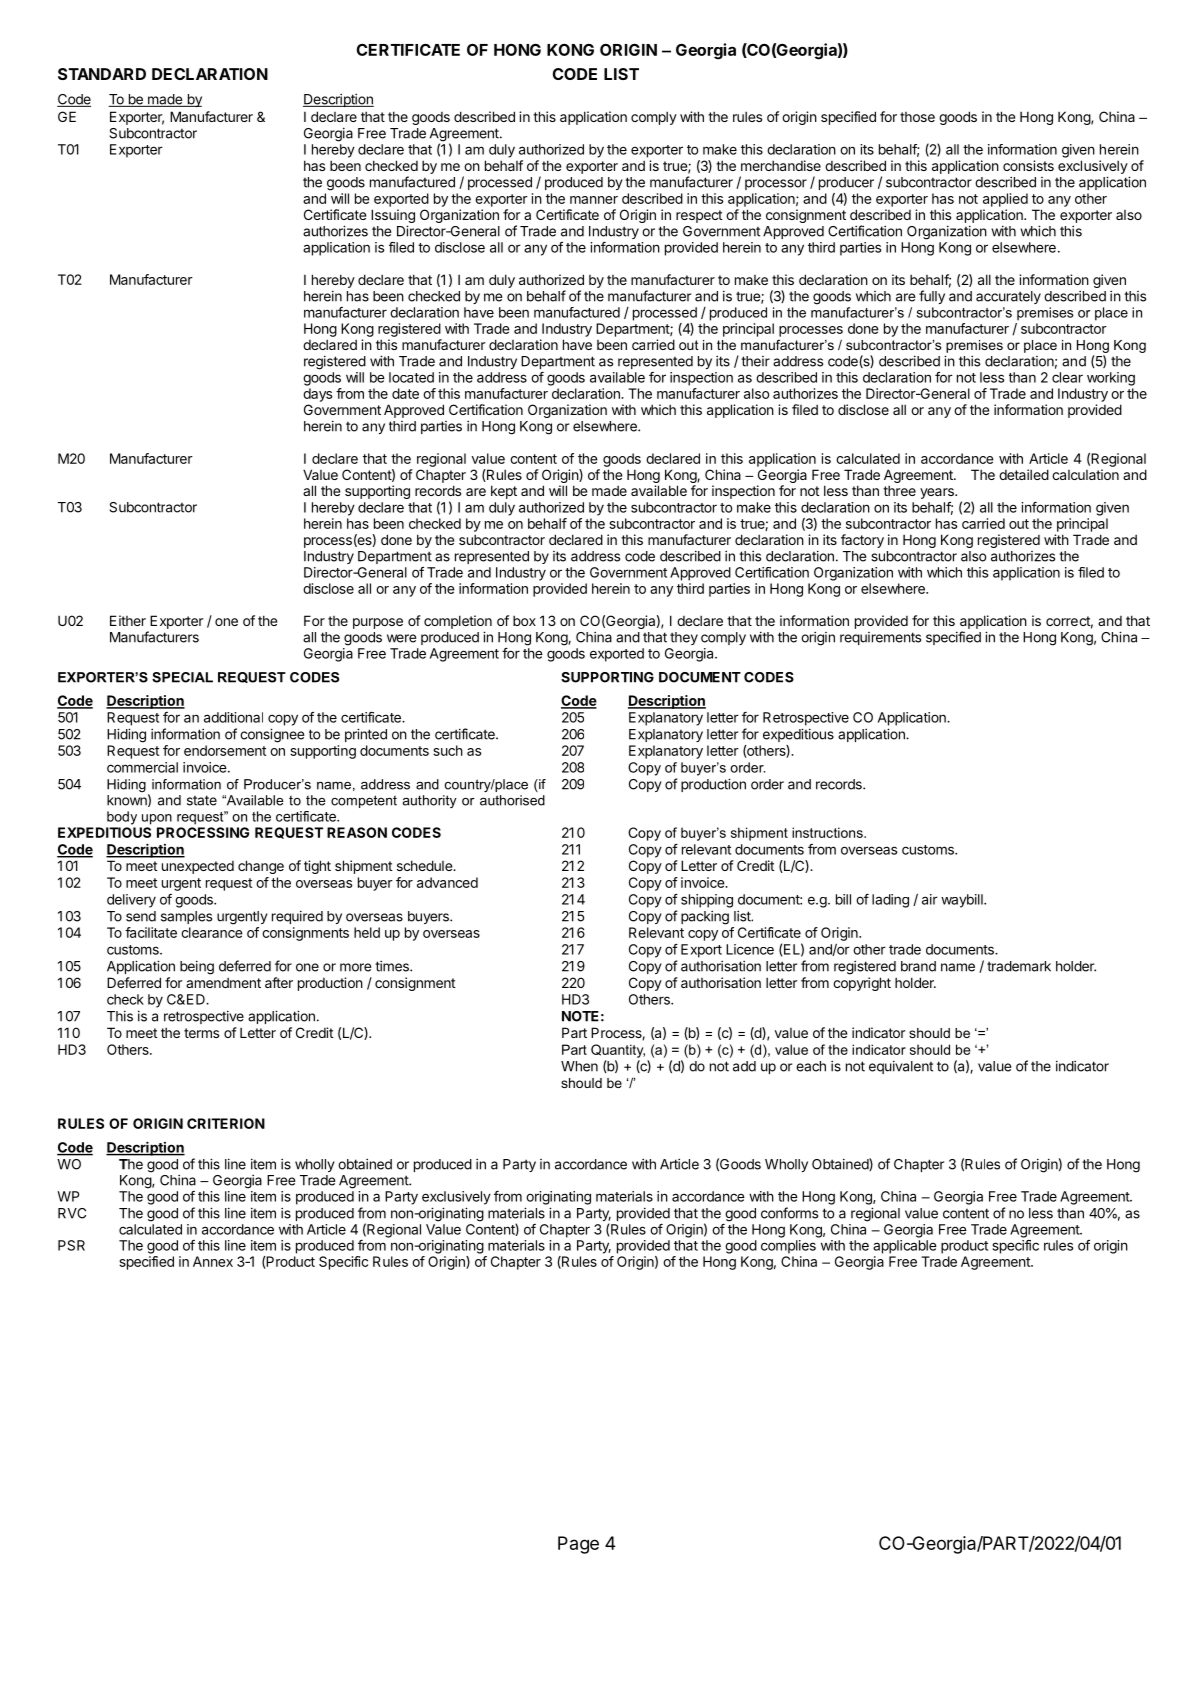  Describe the element at coordinates (594, 200) in the screenshot. I see `manner` at that location.
